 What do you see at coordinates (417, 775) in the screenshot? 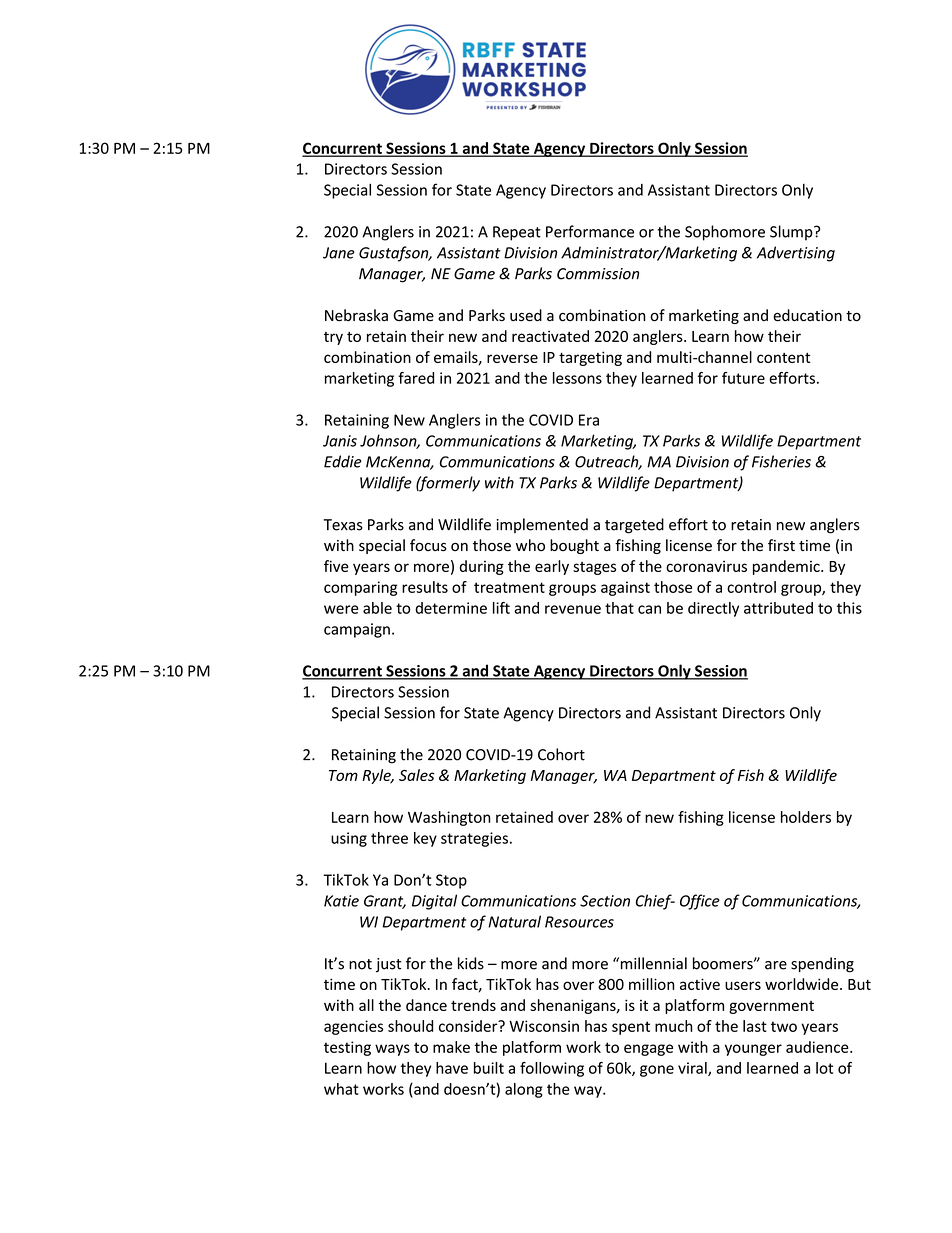
I see `Sales` at bounding box center [417, 775].
